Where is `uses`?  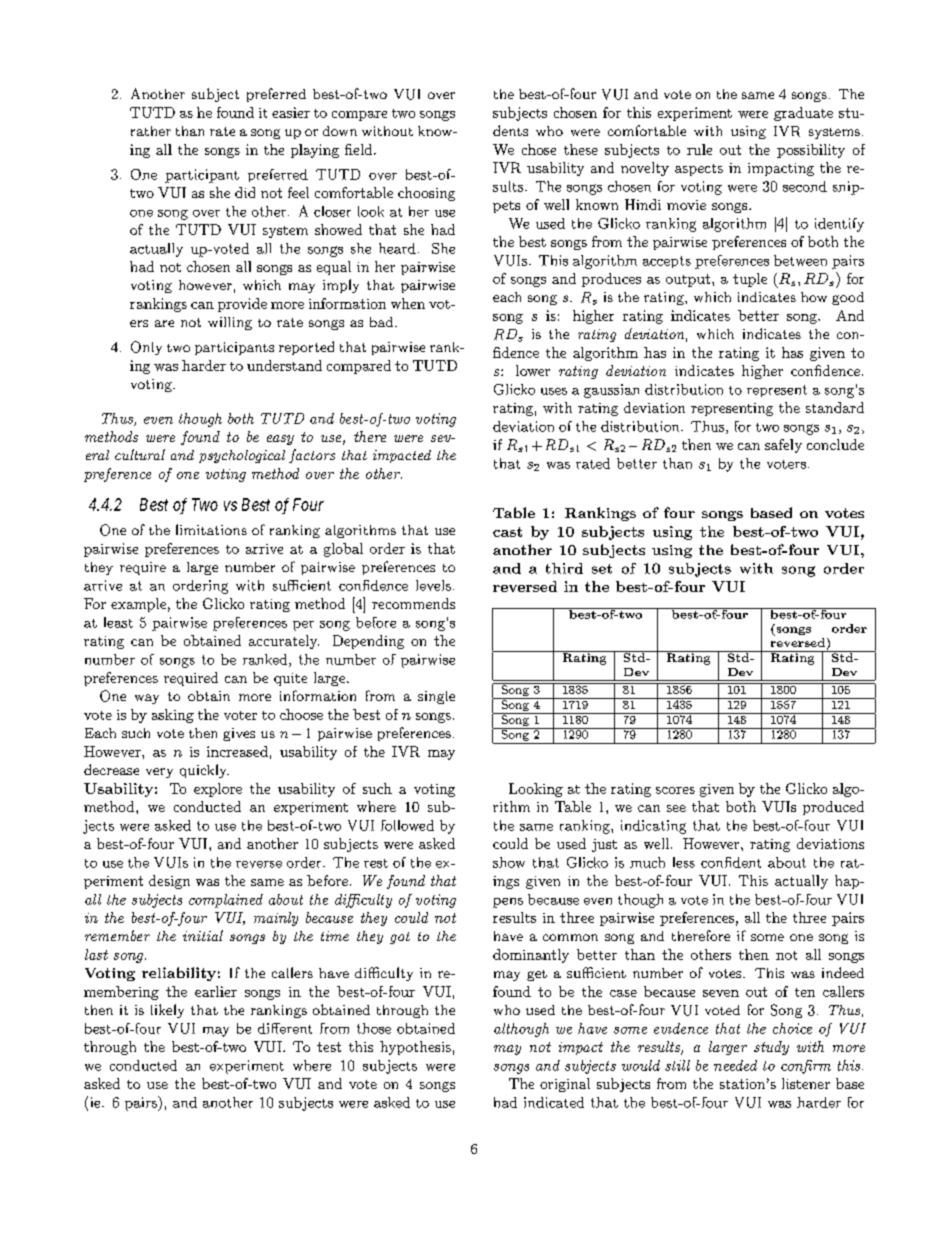 uses is located at coordinates (554, 391).
